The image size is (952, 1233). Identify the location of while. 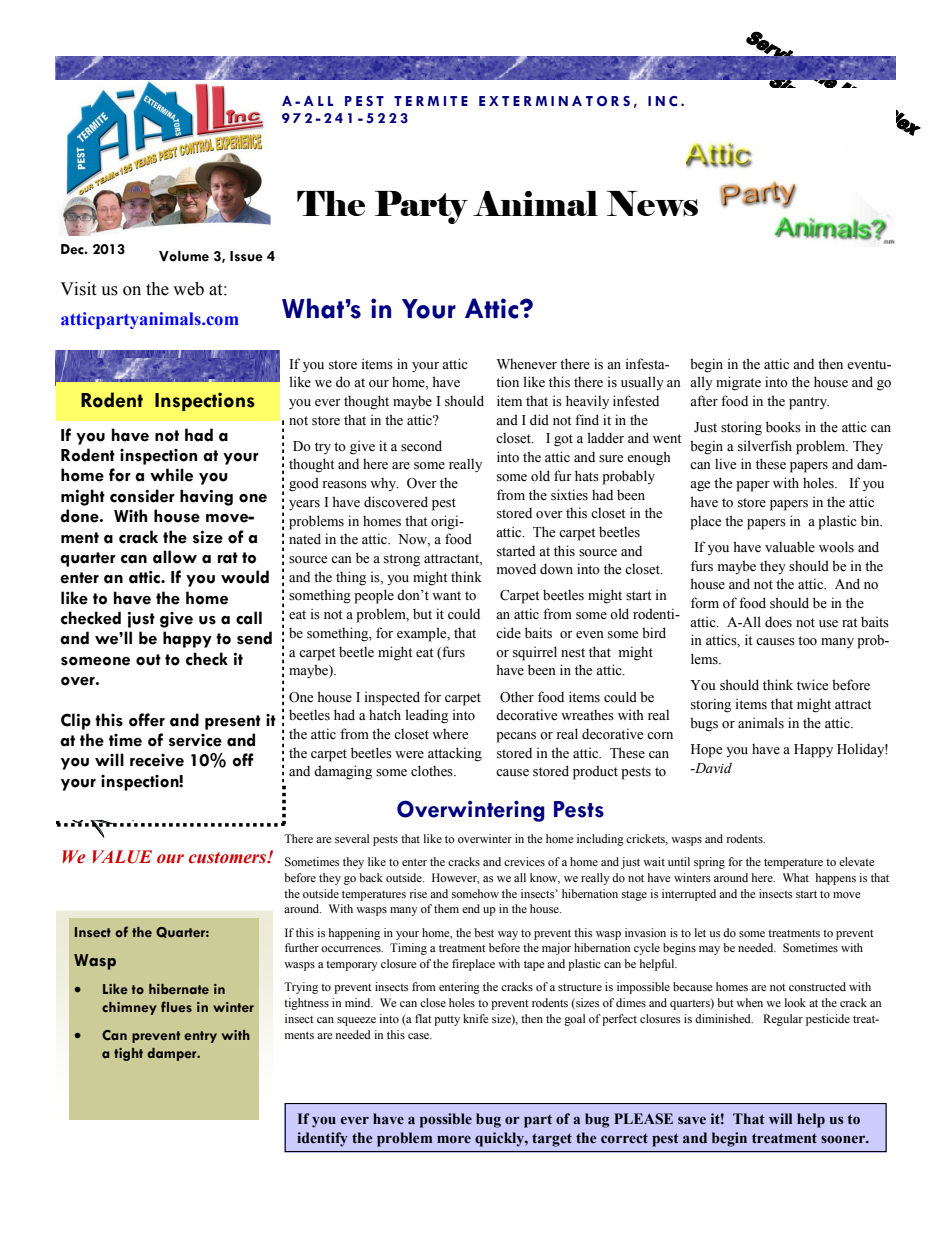
(171, 475).
